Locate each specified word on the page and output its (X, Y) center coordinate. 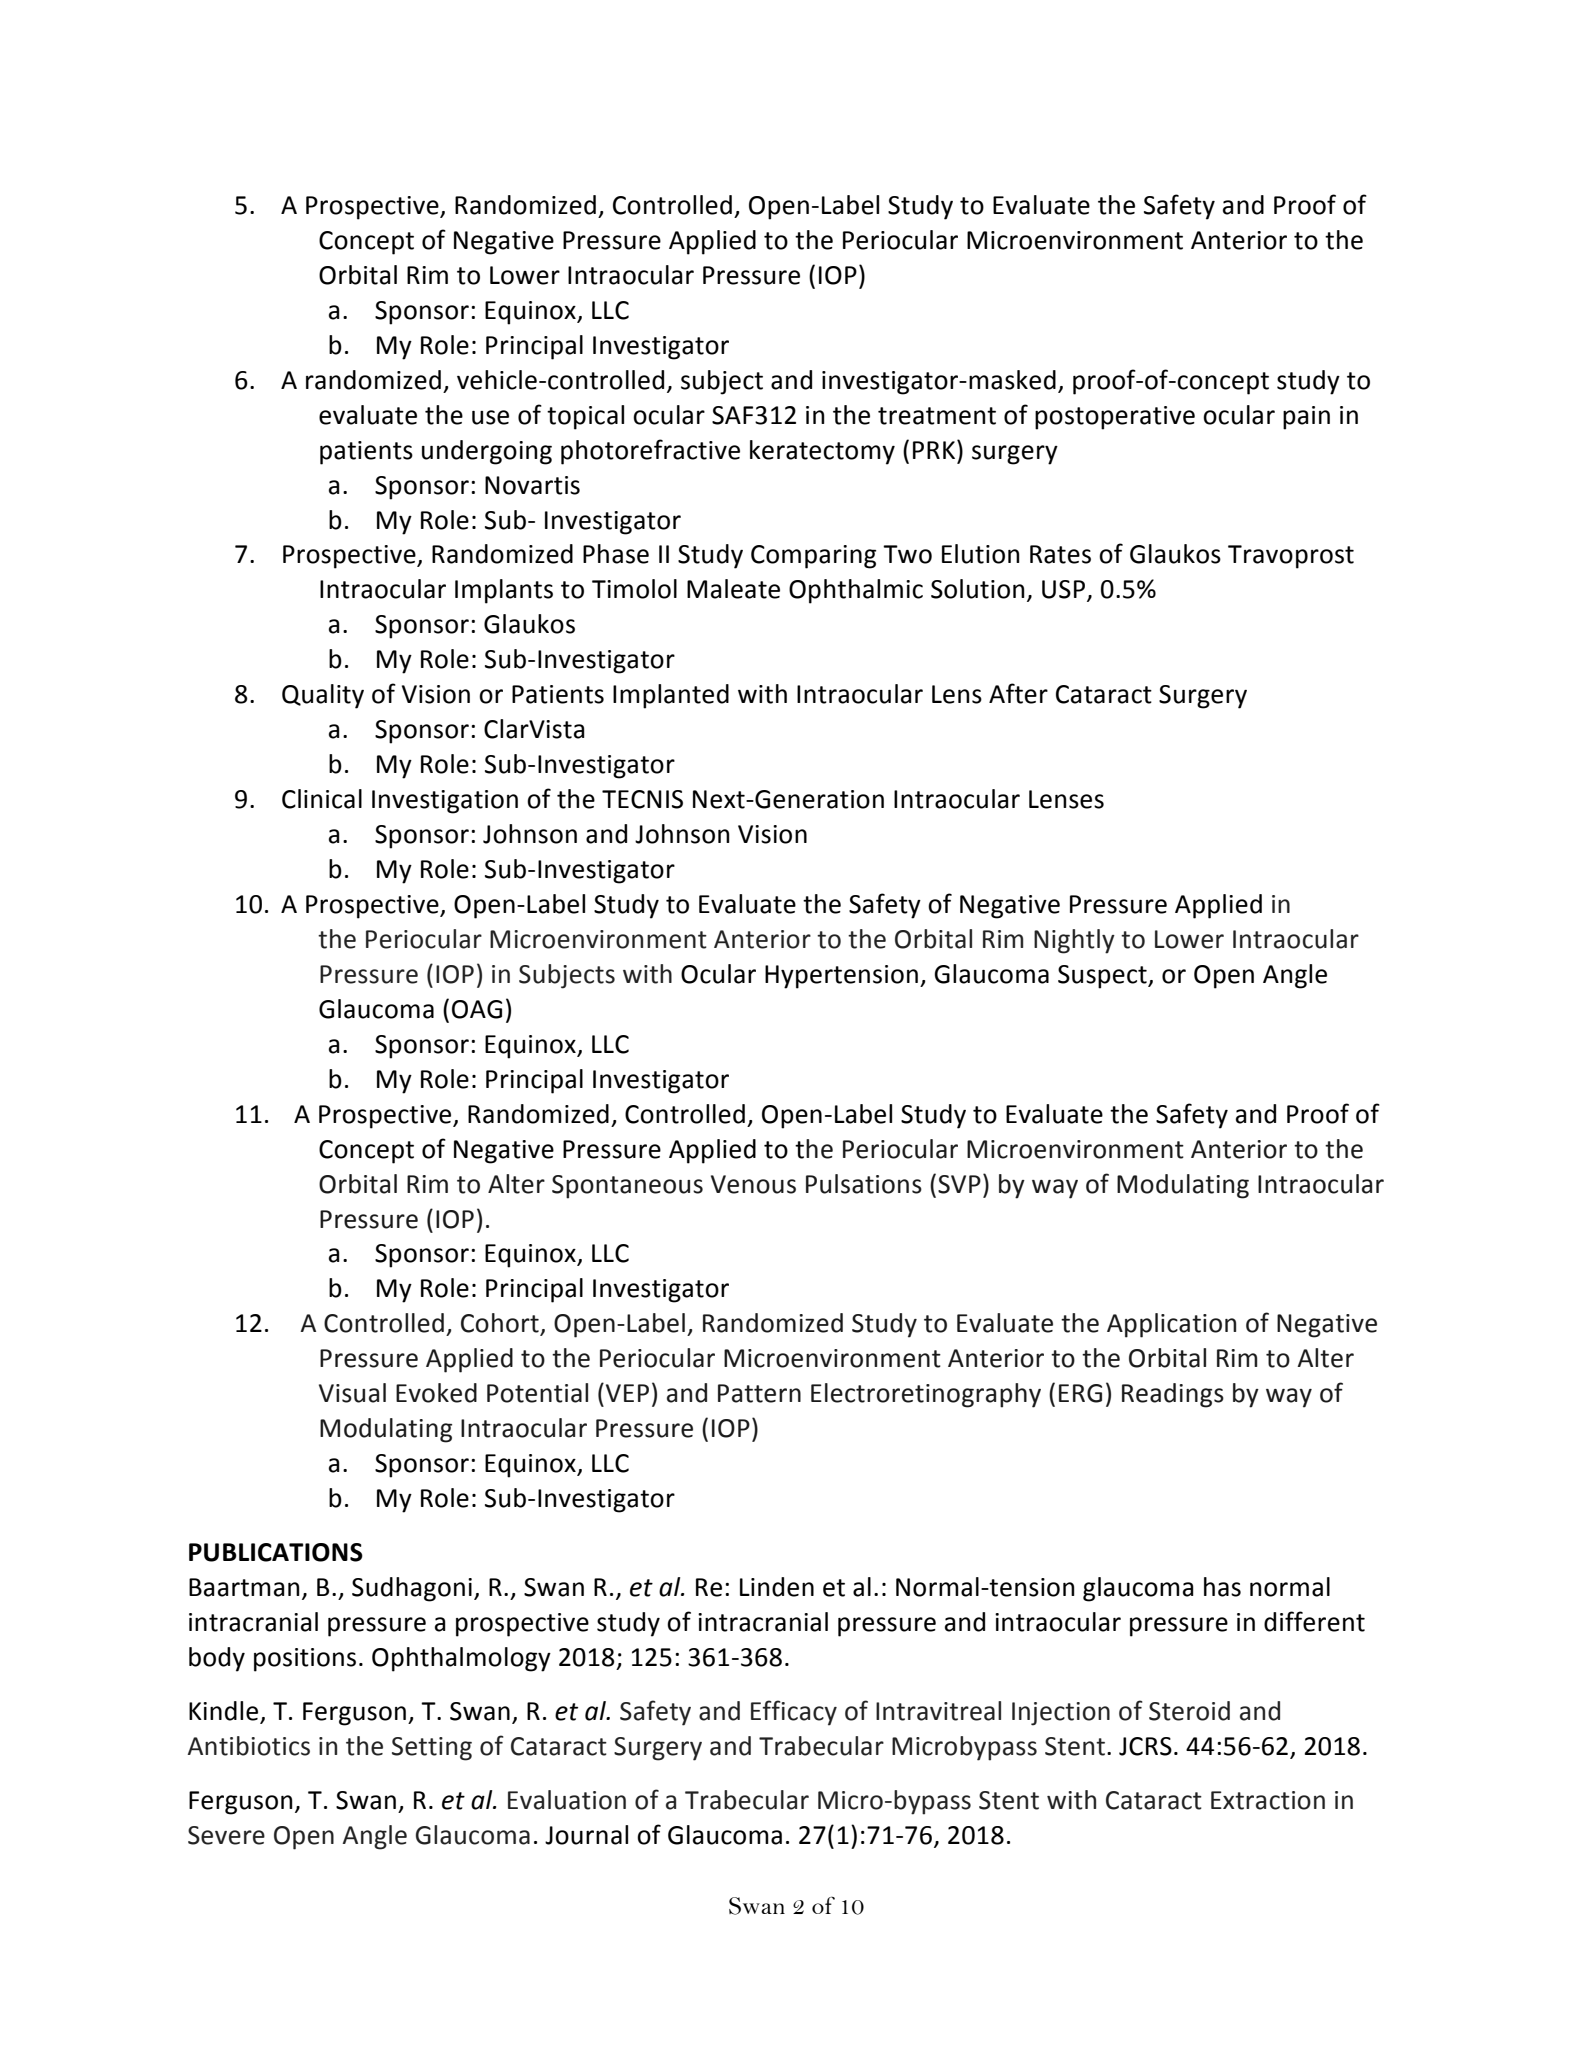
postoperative (1115, 418)
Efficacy (794, 1713)
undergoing (487, 452)
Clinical (322, 799)
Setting (432, 1749)
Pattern (759, 1393)
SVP (959, 1184)
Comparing (813, 557)
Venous (753, 1184)
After (1018, 693)
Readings (1173, 1395)
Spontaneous (627, 1187)
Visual (352, 1393)
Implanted (671, 696)
